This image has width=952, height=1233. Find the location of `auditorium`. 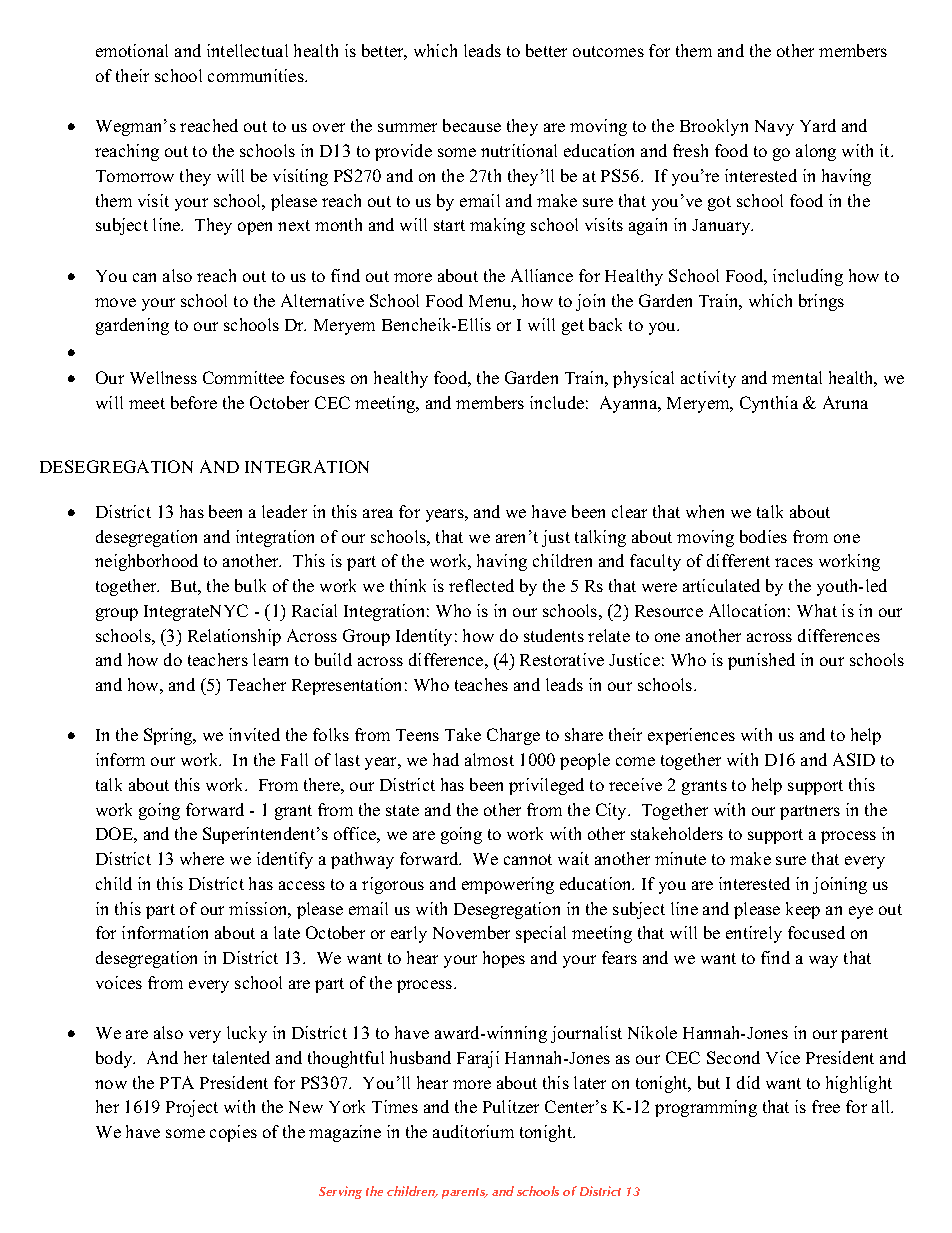

auditorium is located at coordinates (473, 1131).
